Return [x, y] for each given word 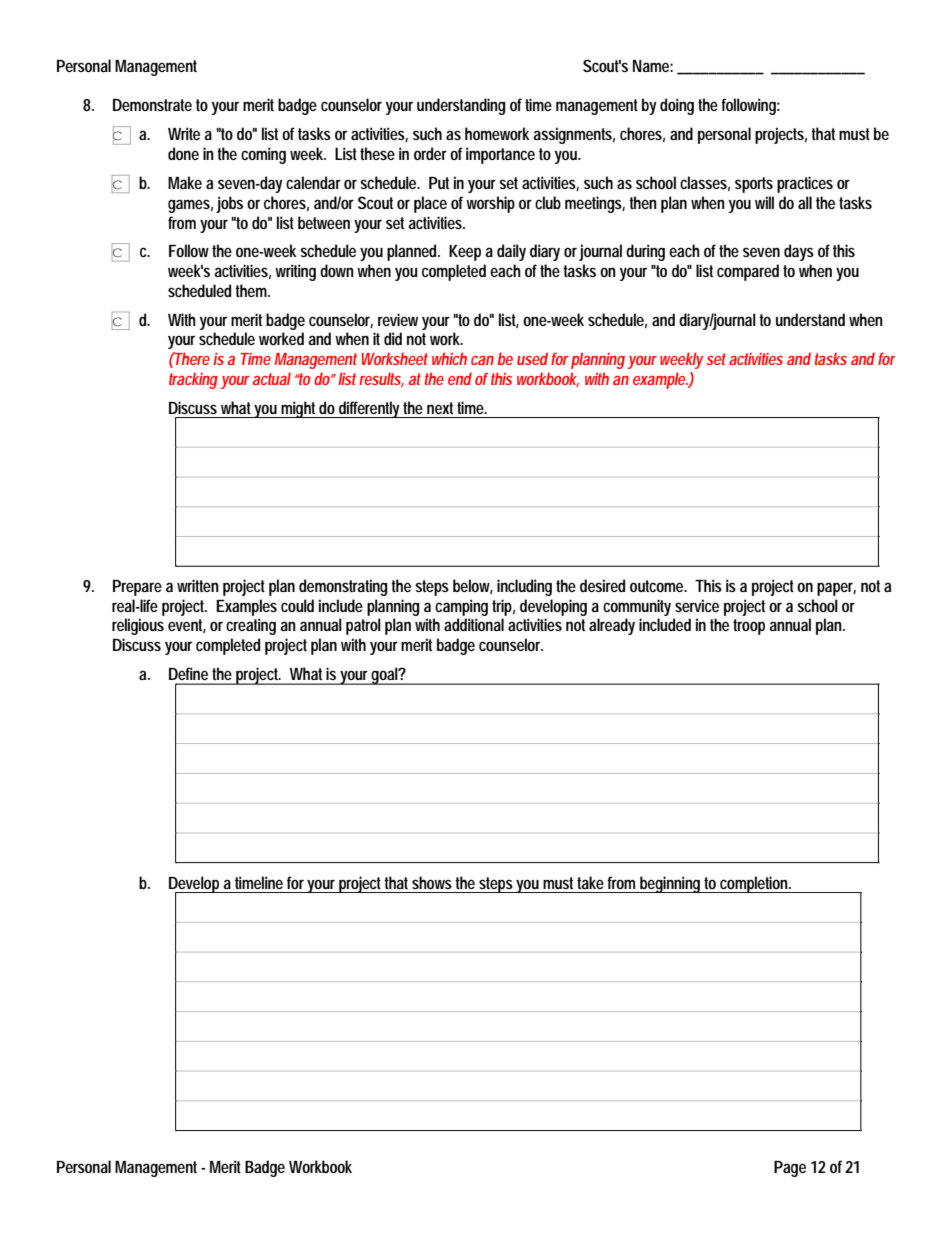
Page [790, 1169]
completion [755, 884]
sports [754, 185]
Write [184, 133]
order [430, 153]
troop [749, 627]
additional [474, 624]
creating [251, 626]
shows [432, 882]
